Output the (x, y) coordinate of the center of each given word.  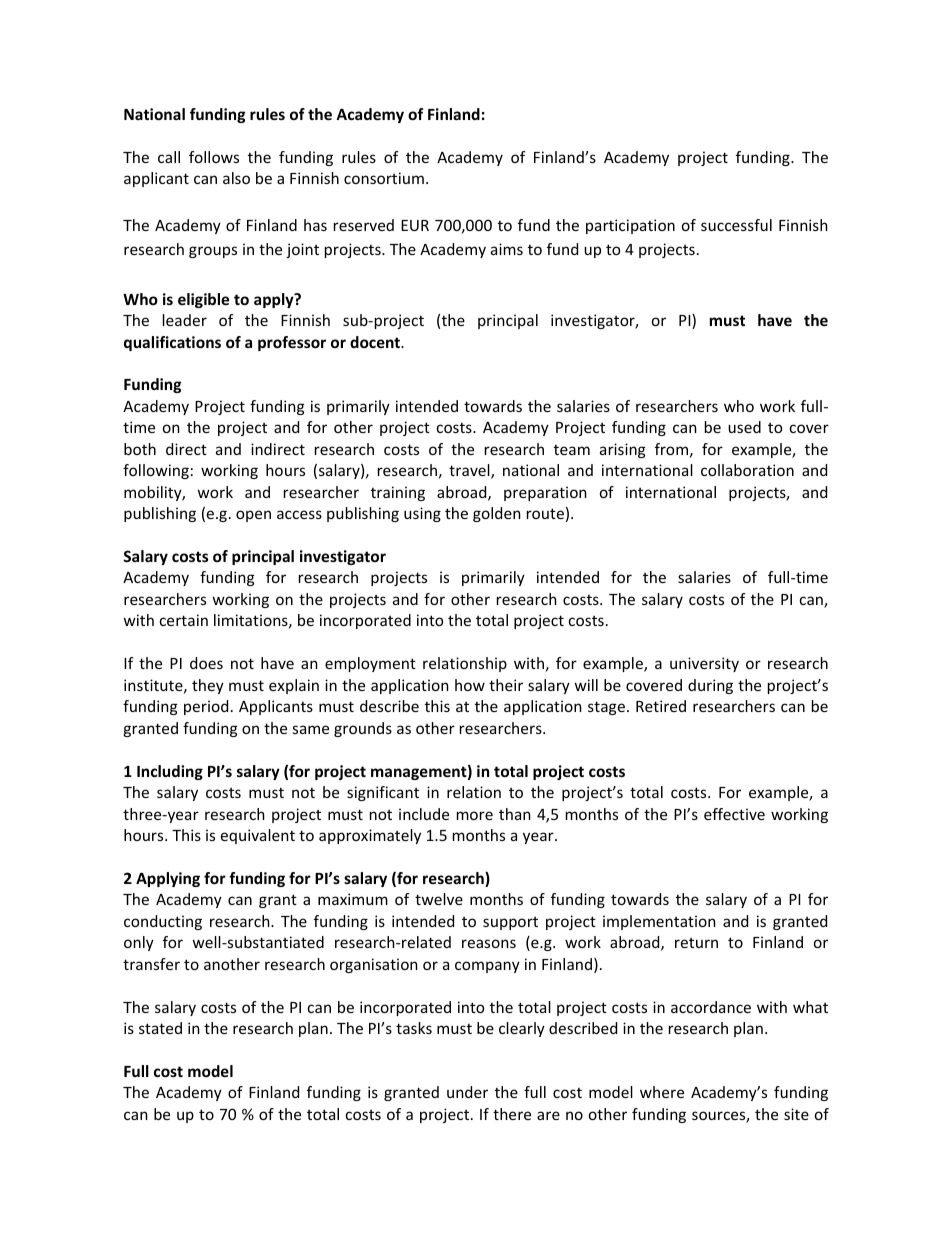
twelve (439, 899)
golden (497, 514)
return (696, 943)
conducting (163, 922)
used (744, 427)
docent (376, 342)
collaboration (747, 470)
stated (160, 1028)
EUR (415, 225)
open (253, 516)
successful (736, 225)
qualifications (172, 343)
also (236, 178)
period (206, 707)
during (710, 686)
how (470, 685)
